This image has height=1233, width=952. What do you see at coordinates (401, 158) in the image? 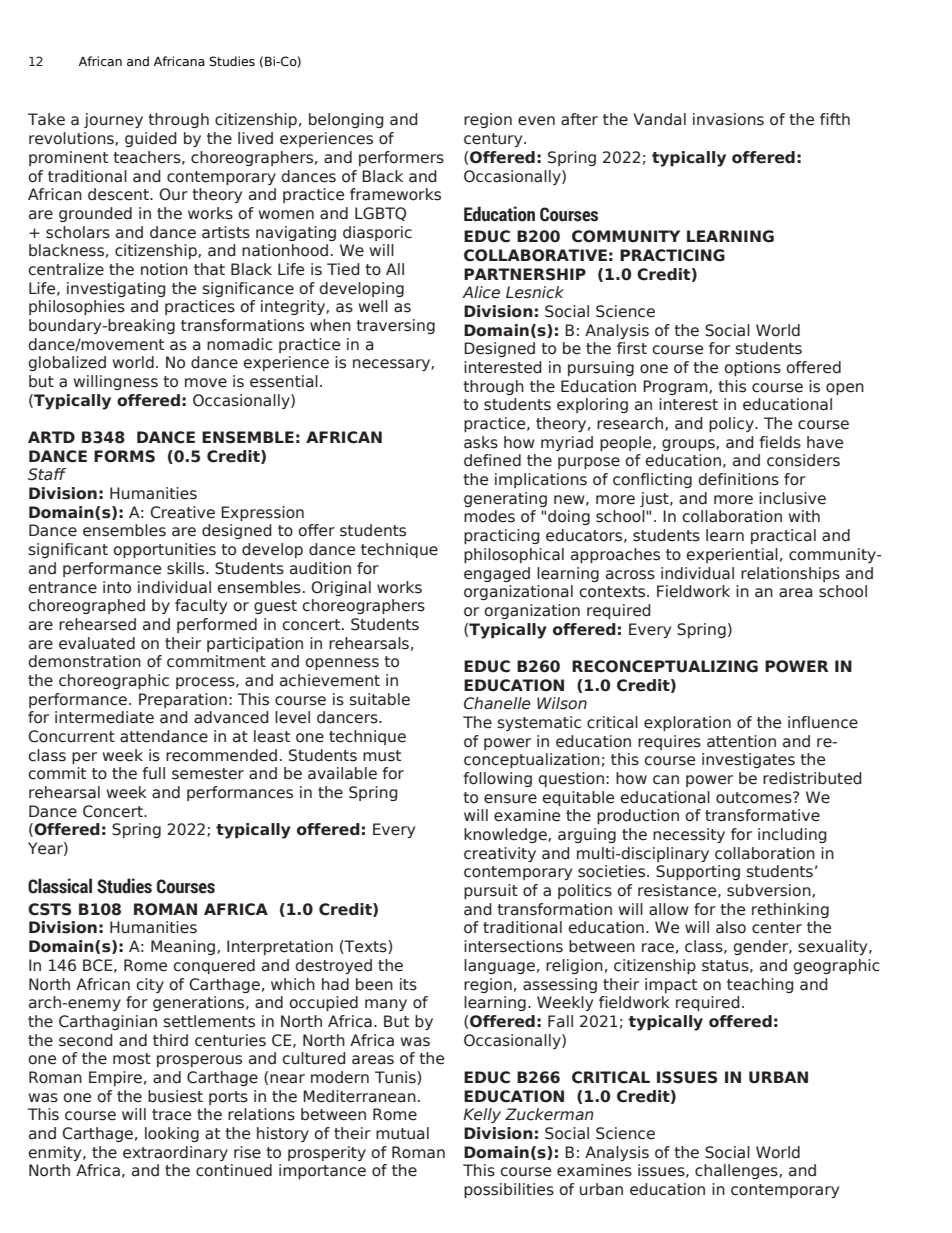
I see `performers` at bounding box center [401, 158].
